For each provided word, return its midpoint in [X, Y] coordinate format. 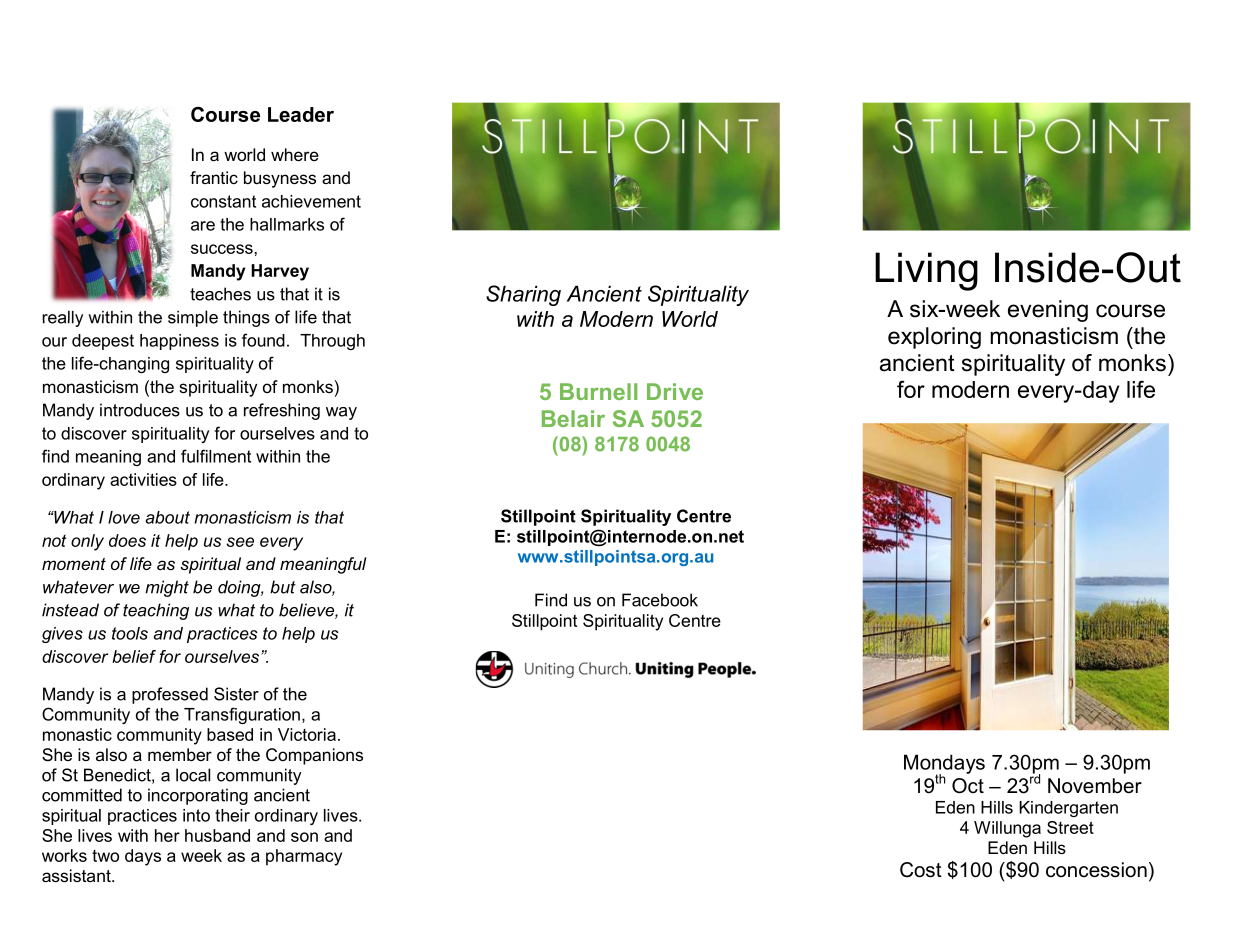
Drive [675, 391]
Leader [301, 114]
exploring [934, 338]
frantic [214, 177]
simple [193, 318]
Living [926, 271]
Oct [968, 786]
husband [217, 835]
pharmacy [304, 857]
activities [143, 479]
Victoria [307, 734]
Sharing [523, 295]
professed [170, 695]
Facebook [660, 600]
